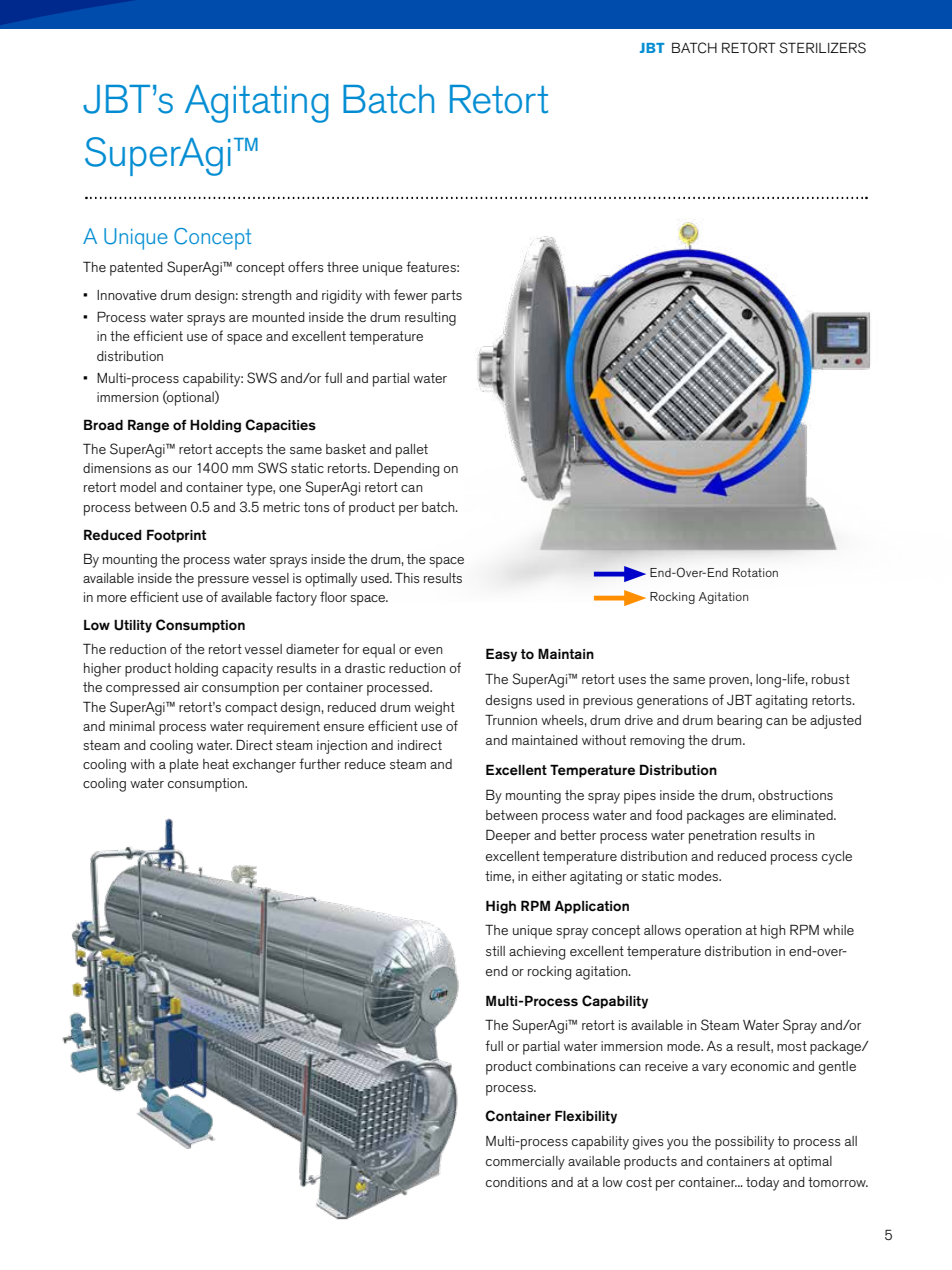 This screenshot has width=952, height=1270. I want to click on STERILIZERS, so click(822, 48).
